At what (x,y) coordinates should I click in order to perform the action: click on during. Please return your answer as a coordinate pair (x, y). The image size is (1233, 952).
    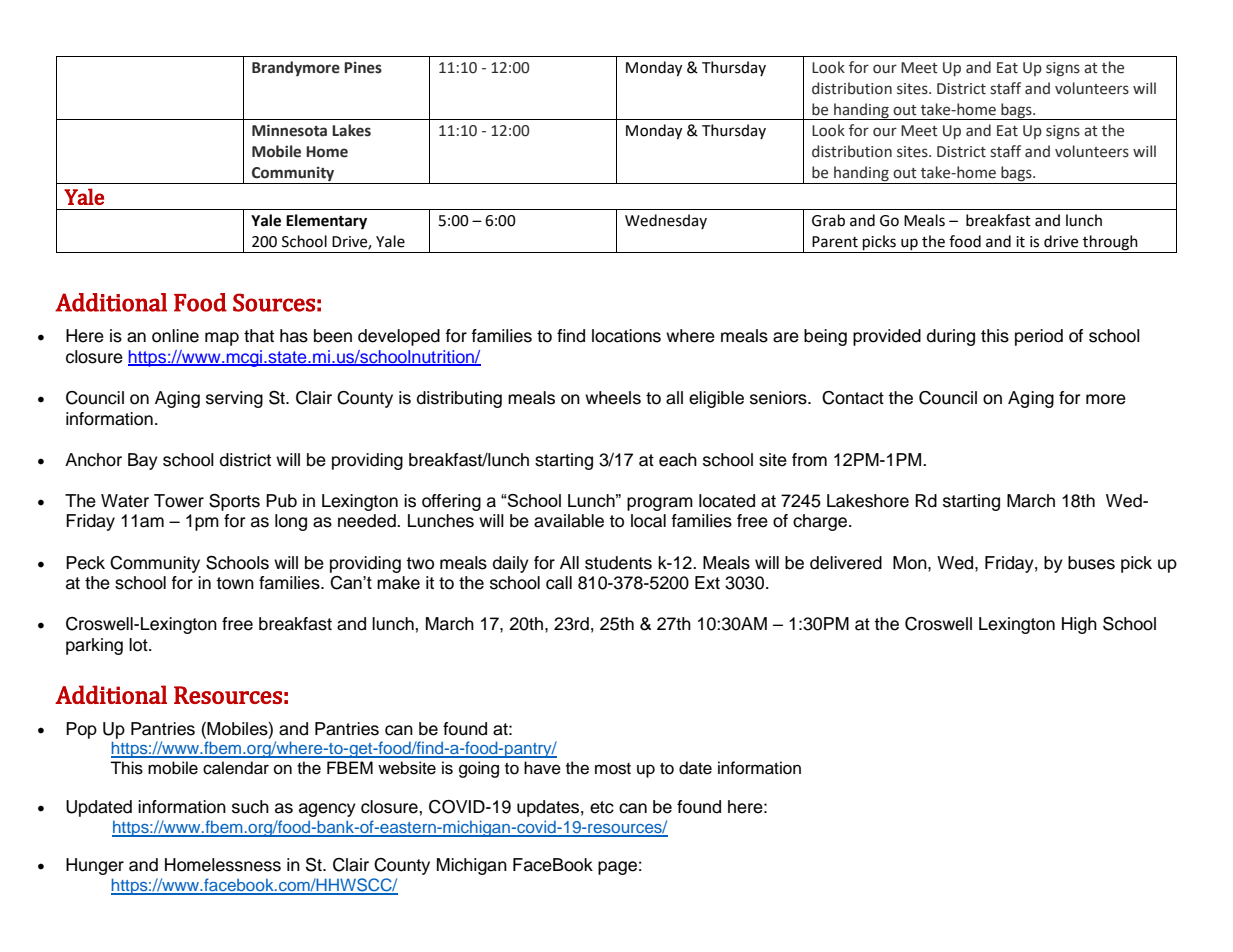
    Looking at the image, I should click on (951, 337).
